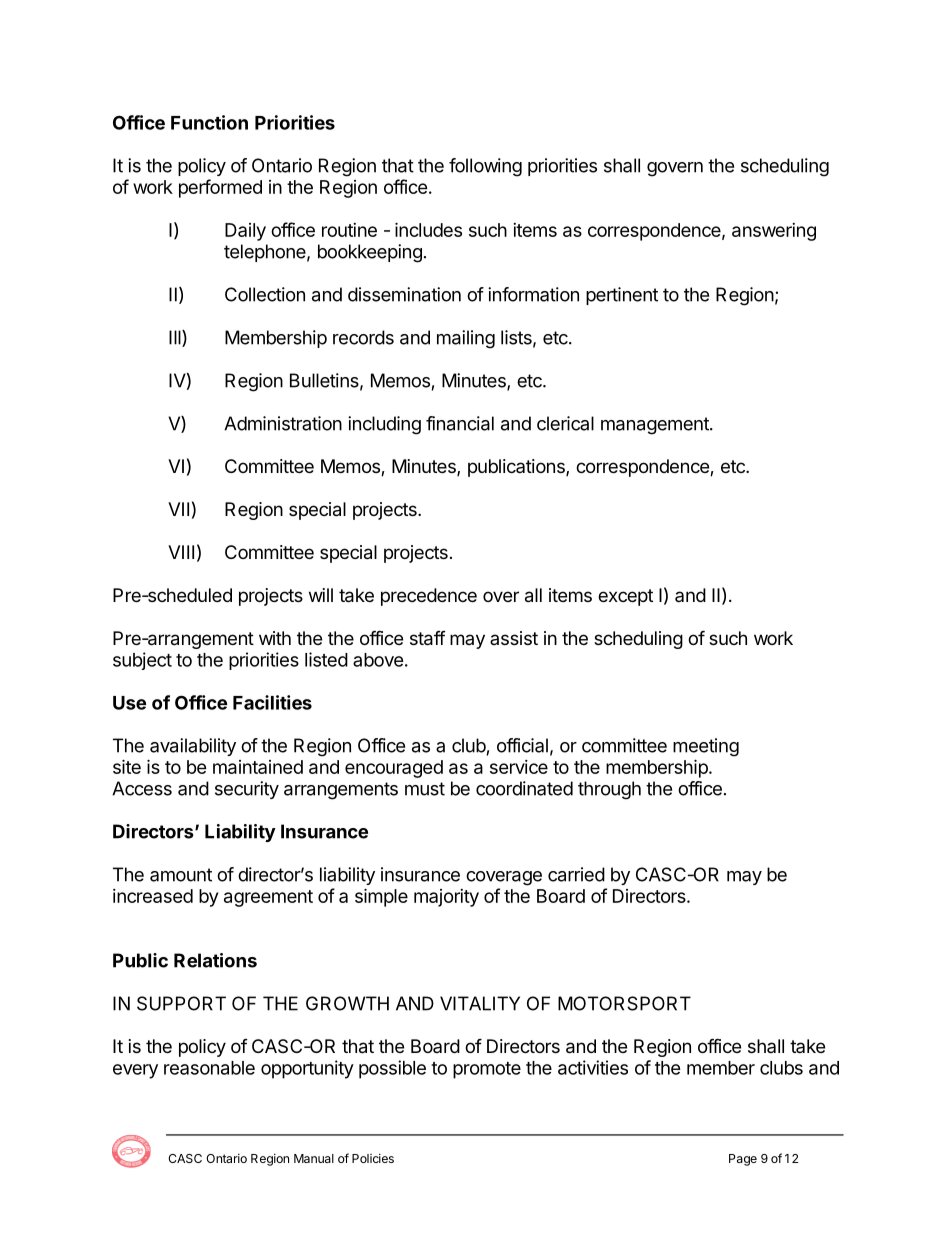 This document has width=952, height=1233. I want to click on Page, so click(743, 1160).
